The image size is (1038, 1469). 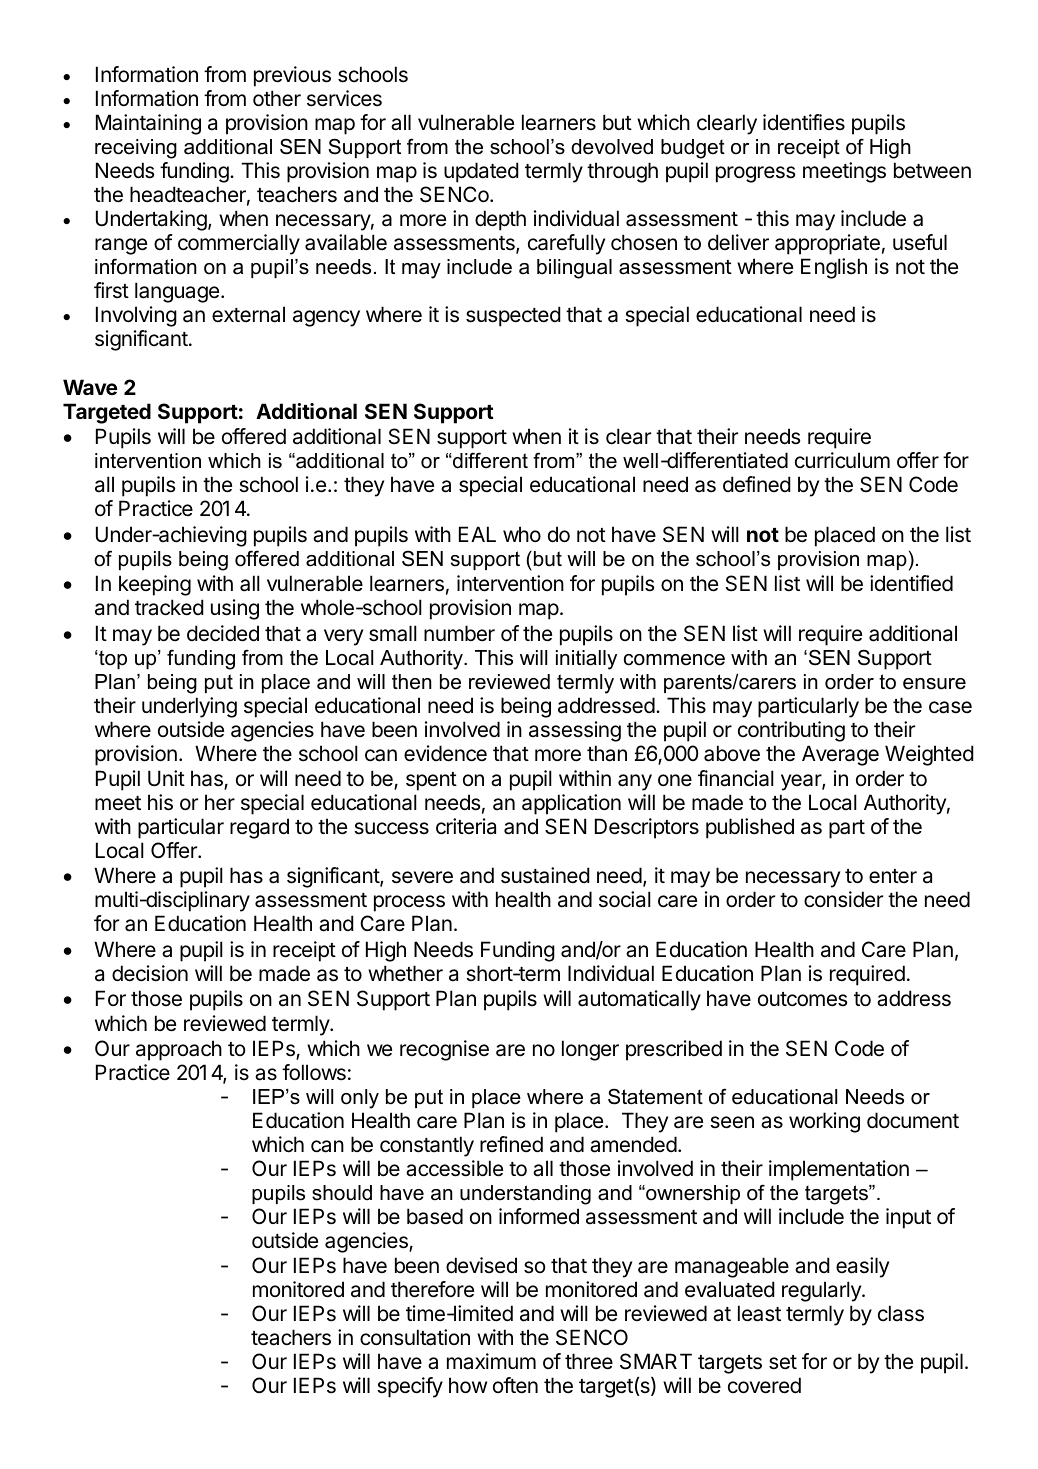 What do you see at coordinates (802, 999) in the screenshot?
I see `outcomes` at bounding box center [802, 999].
